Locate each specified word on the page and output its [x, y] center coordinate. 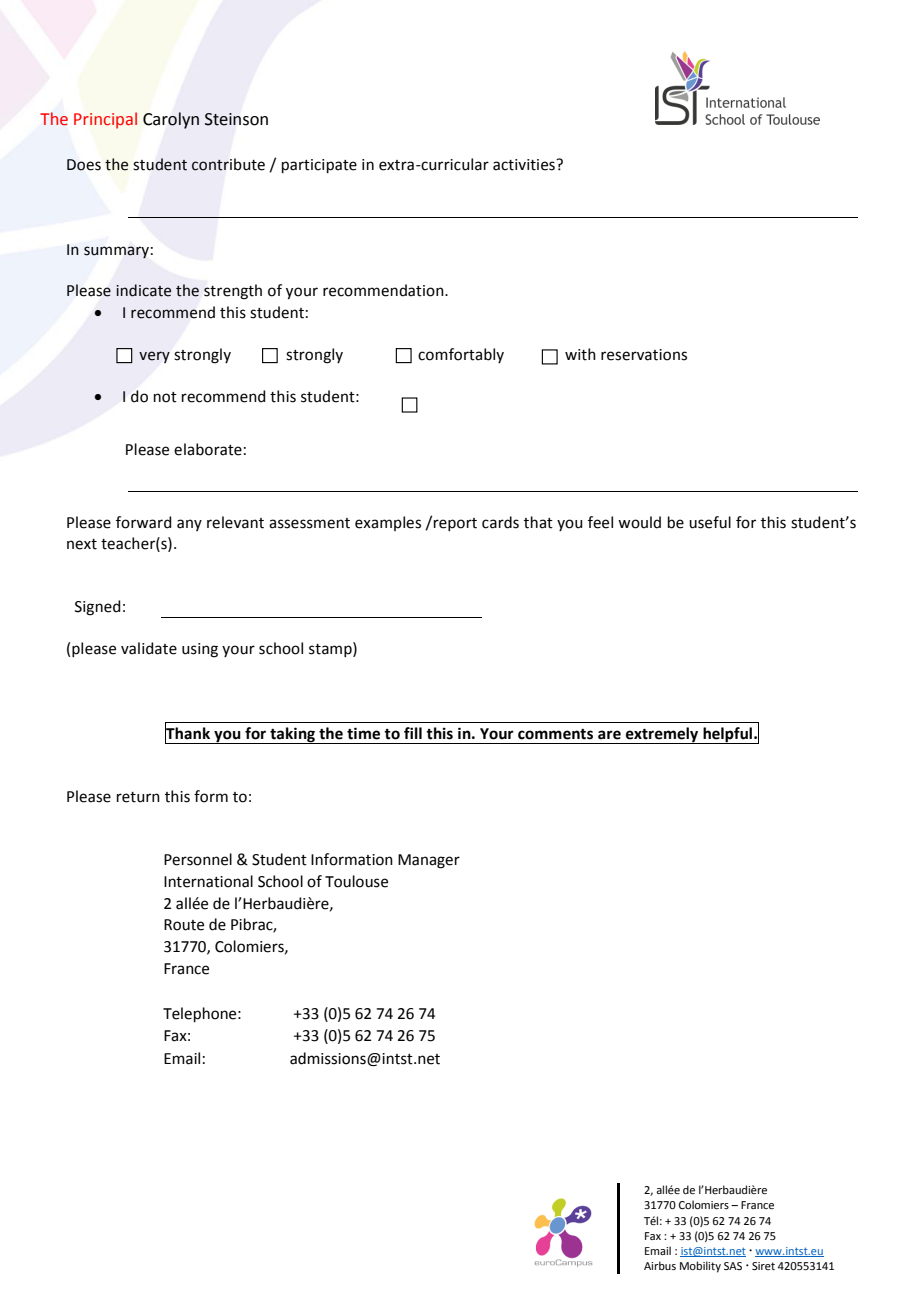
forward [144, 522]
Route [184, 925]
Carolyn [171, 120]
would [639, 522]
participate [319, 166]
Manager [429, 861]
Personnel [198, 859]
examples [388, 523]
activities [525, 165]
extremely [662, 735]
